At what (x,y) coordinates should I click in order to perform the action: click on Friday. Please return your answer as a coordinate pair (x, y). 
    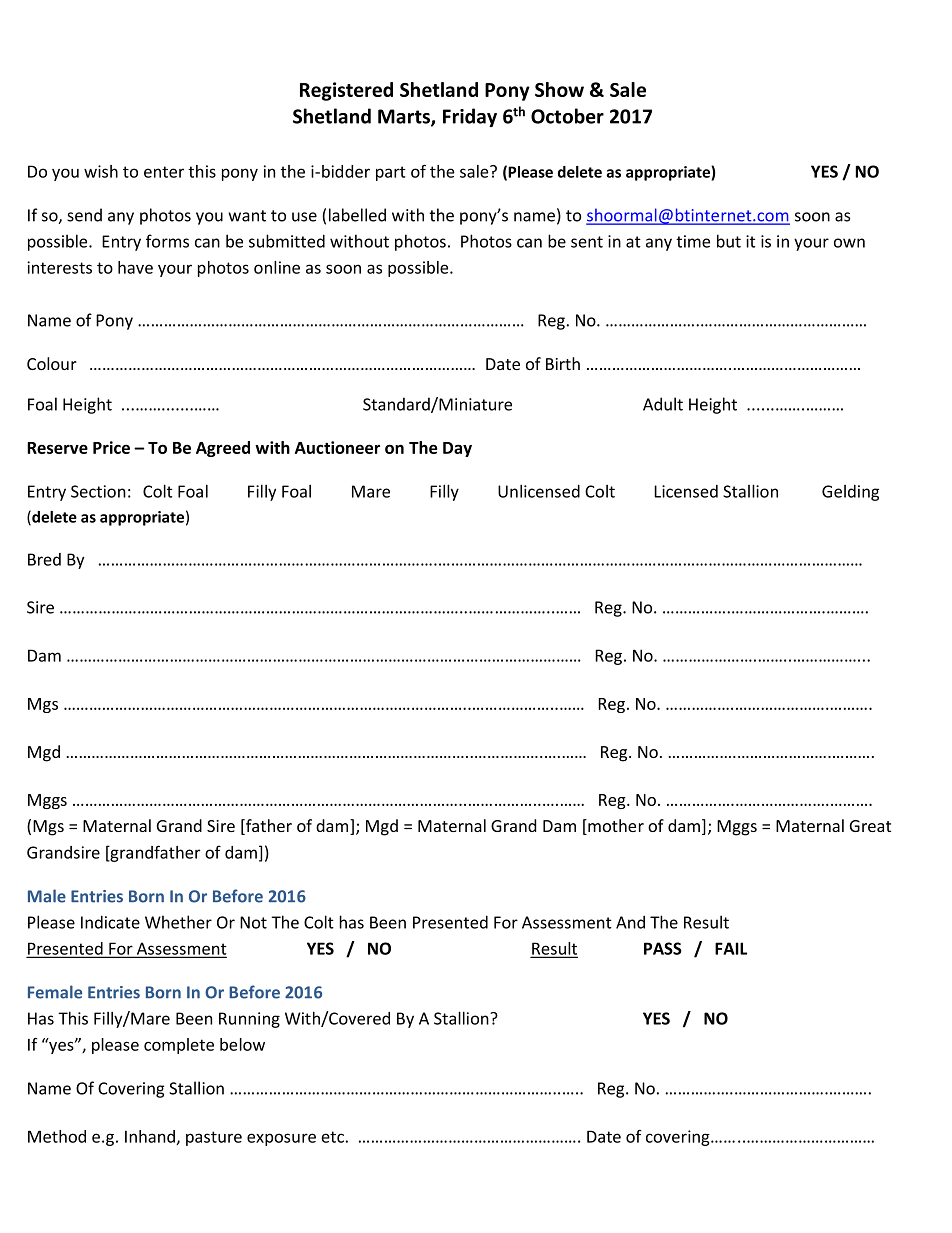
    Looking at the image, I should click on (470, 117).
